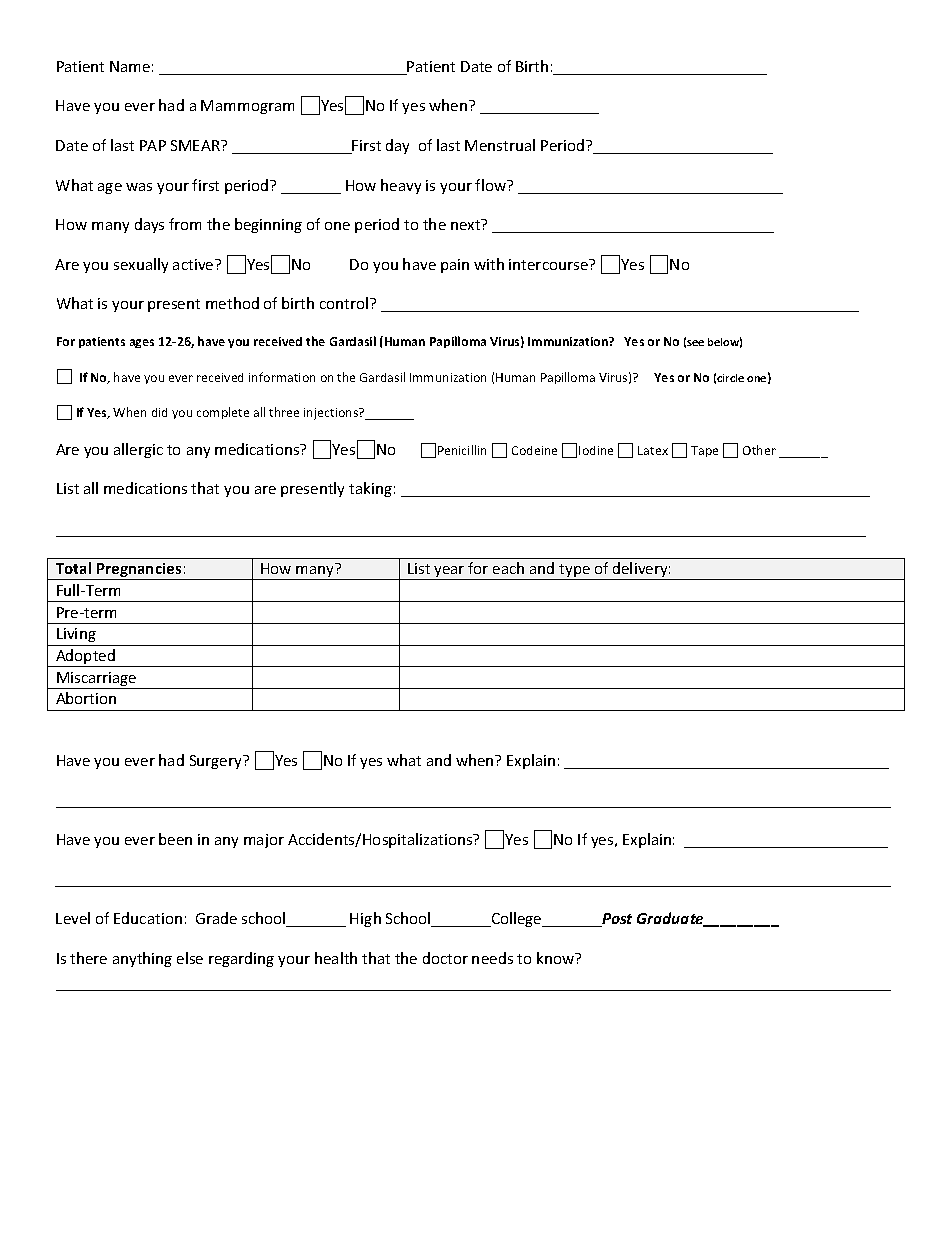  Describe the element at coordinates (139, 571) in the image. I see `Pregnancies` at that location.
